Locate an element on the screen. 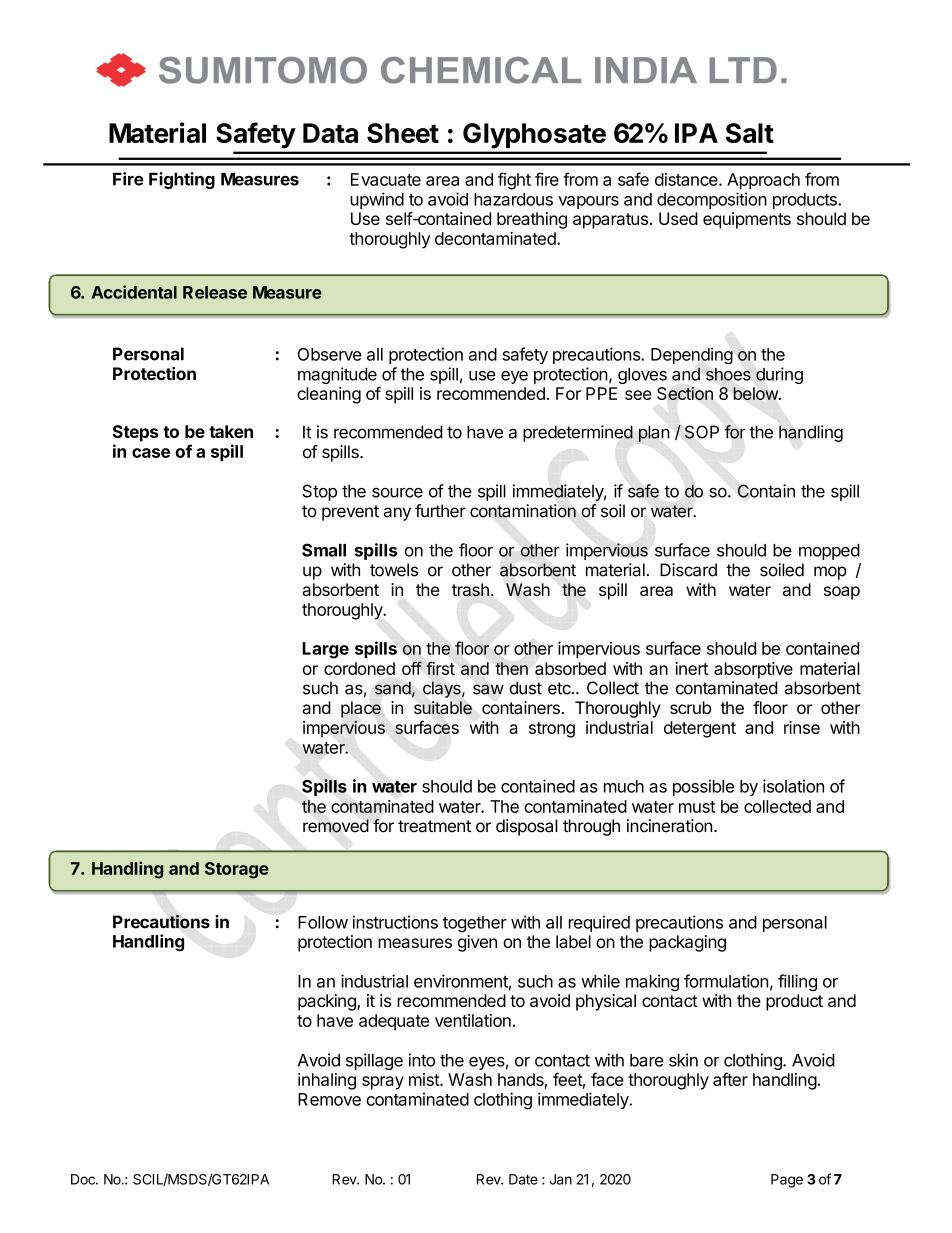 The height and width of the screenshot is (1233, 952). Date is located at coordinates (523, 1179).
